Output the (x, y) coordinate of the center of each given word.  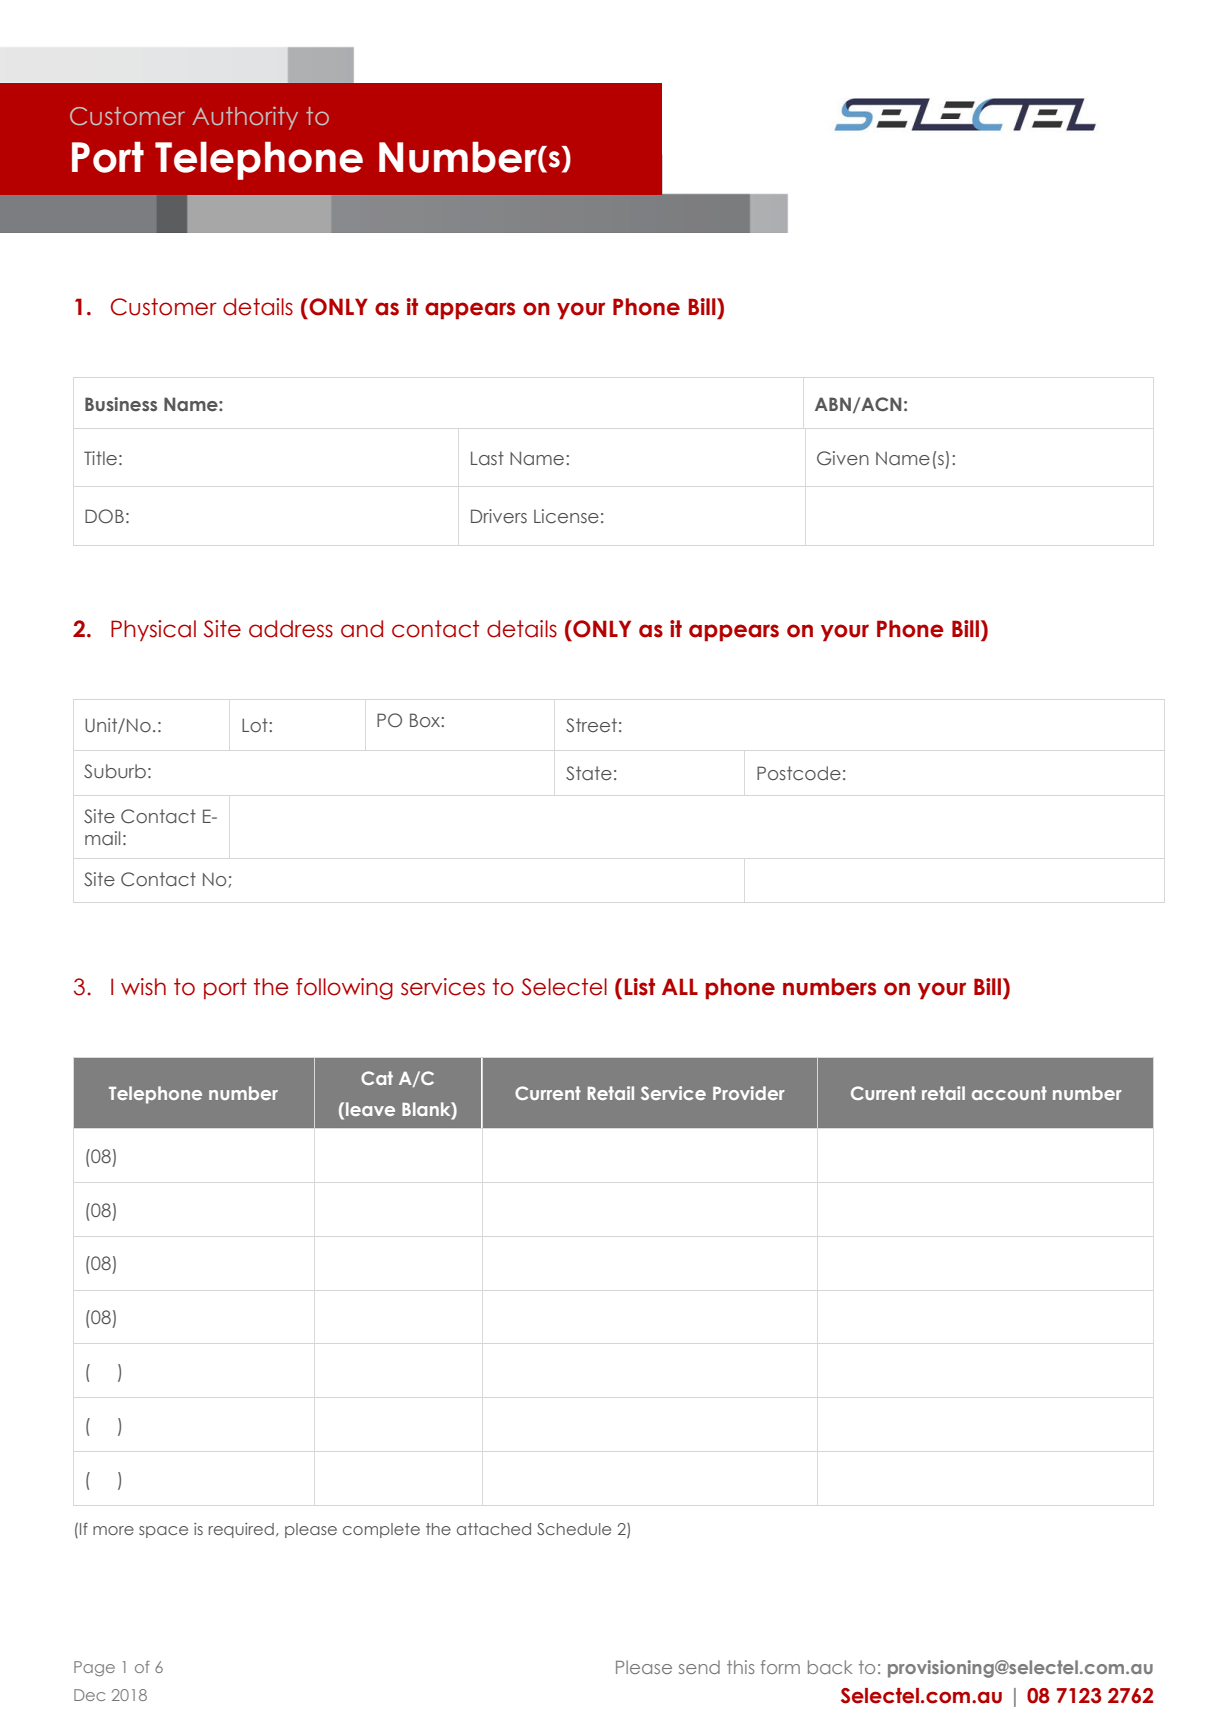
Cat (377, 1078)
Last (487, 458)
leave (370, 1109)
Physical (153, 630)
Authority (245, 118)
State (589, 773)
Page (94, 1668)
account (1009, 1093)
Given (843, 458)
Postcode (799, 773)
